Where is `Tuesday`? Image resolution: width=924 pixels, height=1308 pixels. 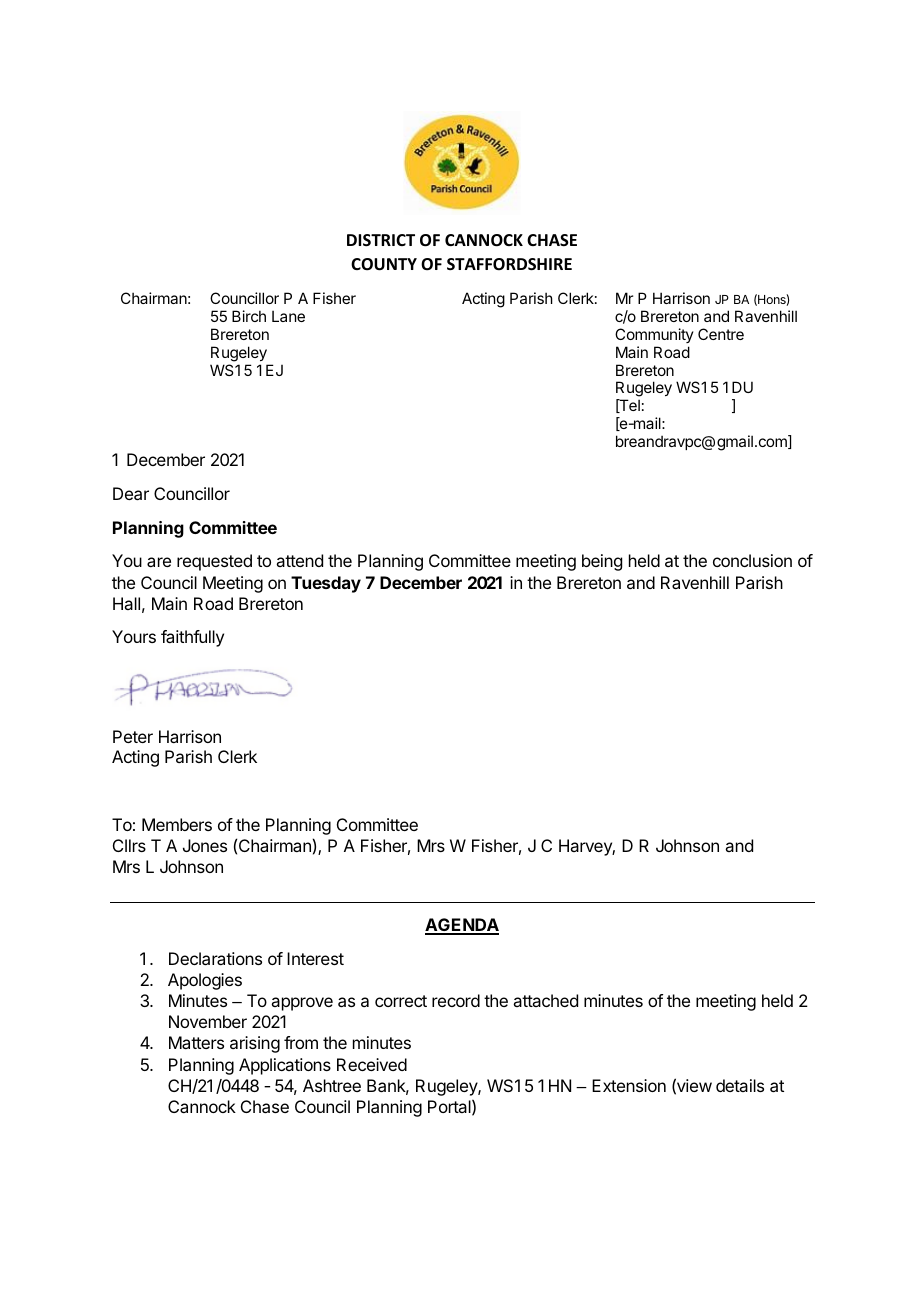
Tuesday is located at coordinates (326, 584).
